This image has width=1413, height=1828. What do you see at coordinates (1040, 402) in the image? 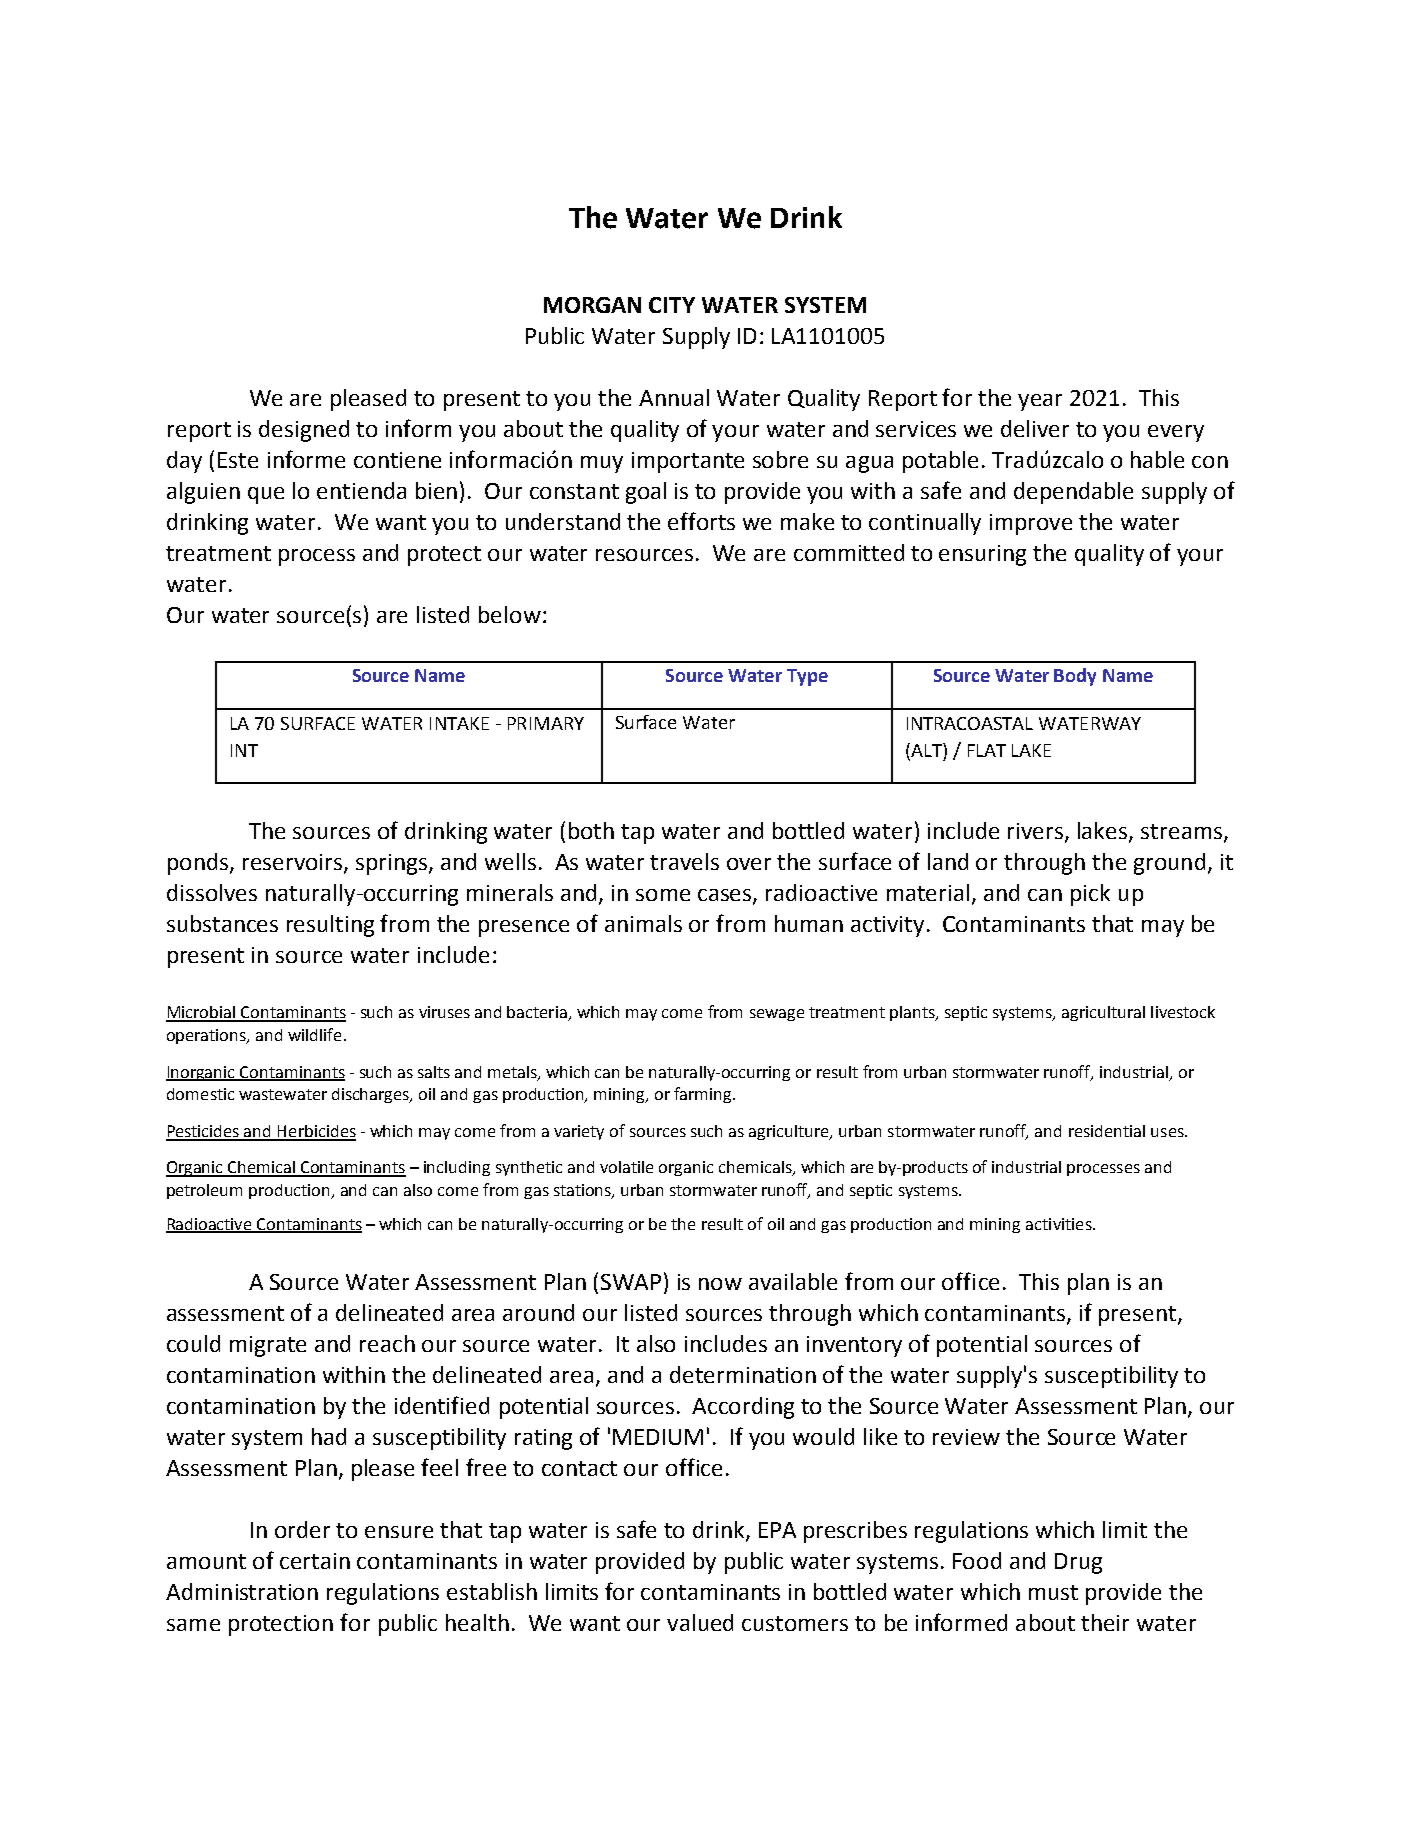
I see `year` at bounding box center [1040, 402].
